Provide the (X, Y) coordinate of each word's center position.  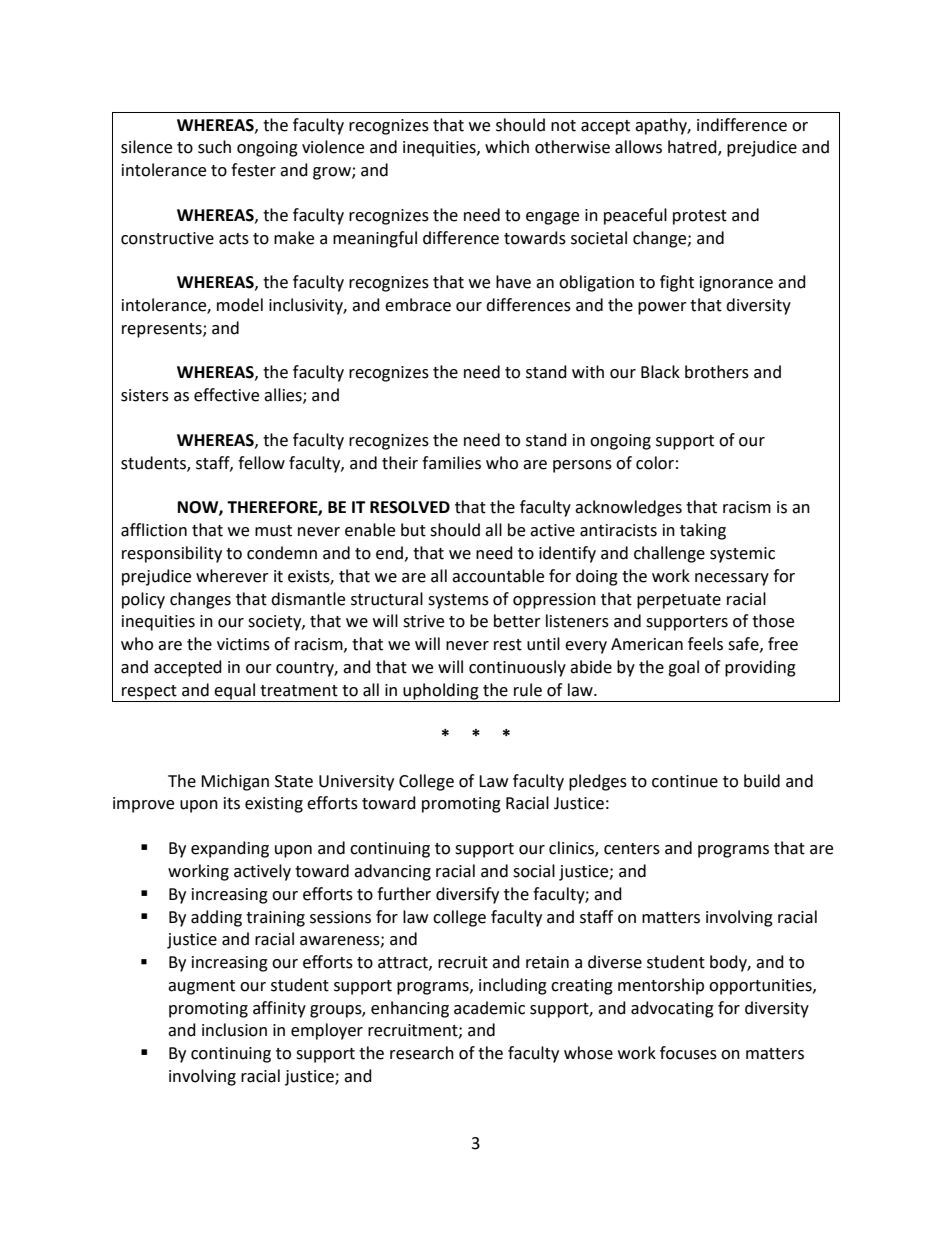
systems (458, 601)
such (214, 147)
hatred (693, 148)
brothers (717, 372)
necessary (732, 579)
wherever (232, 576)
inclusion (234, 1030)
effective (226, 395)
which (507, 147)
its (232, 803)
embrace (418, 305)
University (356, 783)
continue (685, 781)
